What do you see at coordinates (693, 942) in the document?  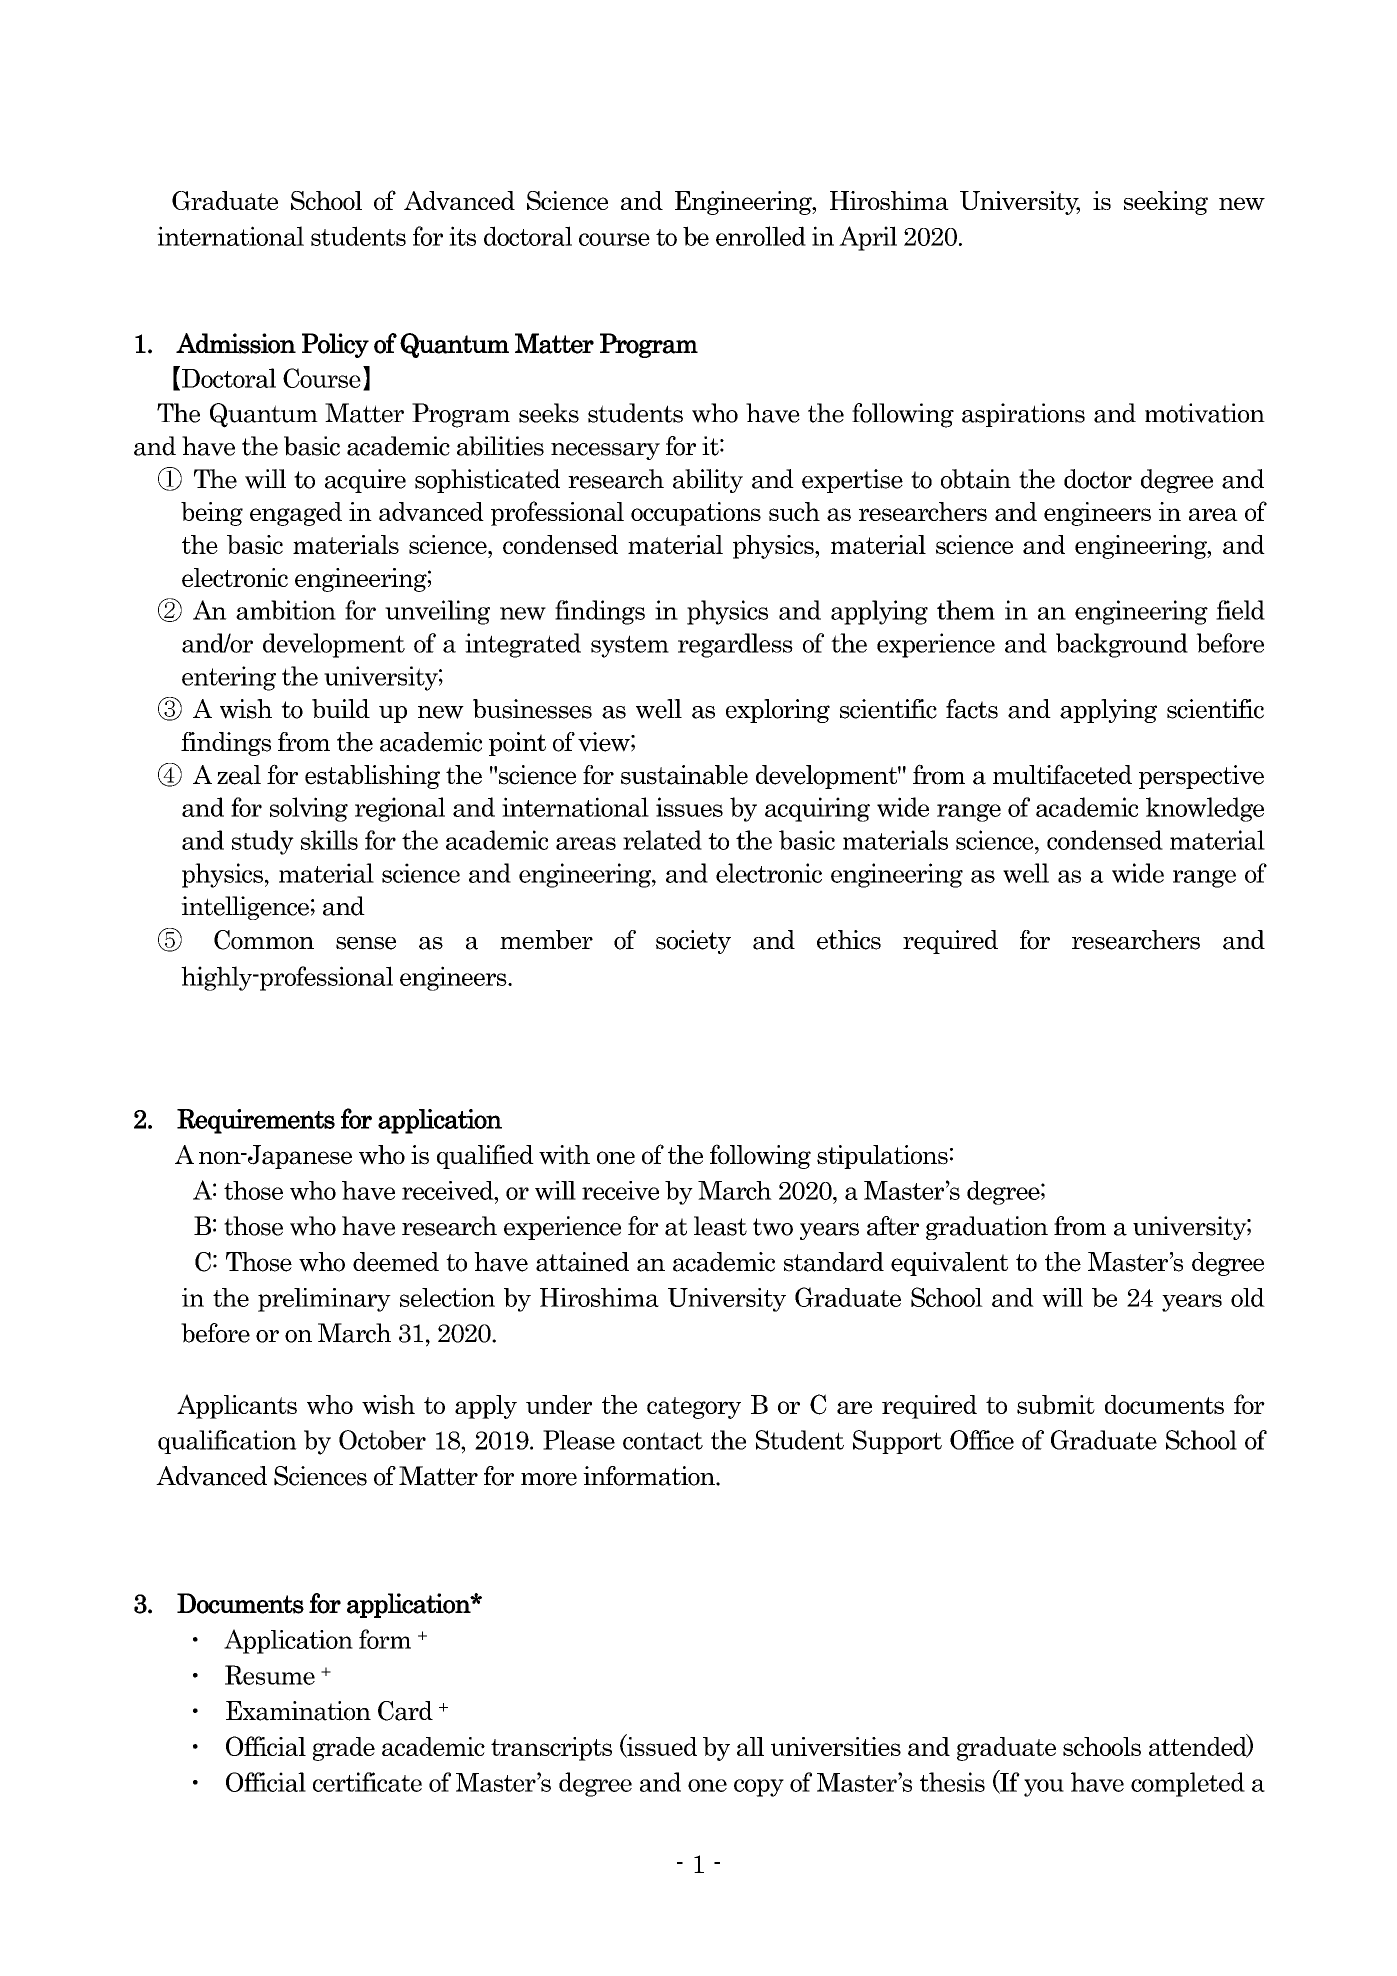 I see `society` at bounding box center [693, 942].
